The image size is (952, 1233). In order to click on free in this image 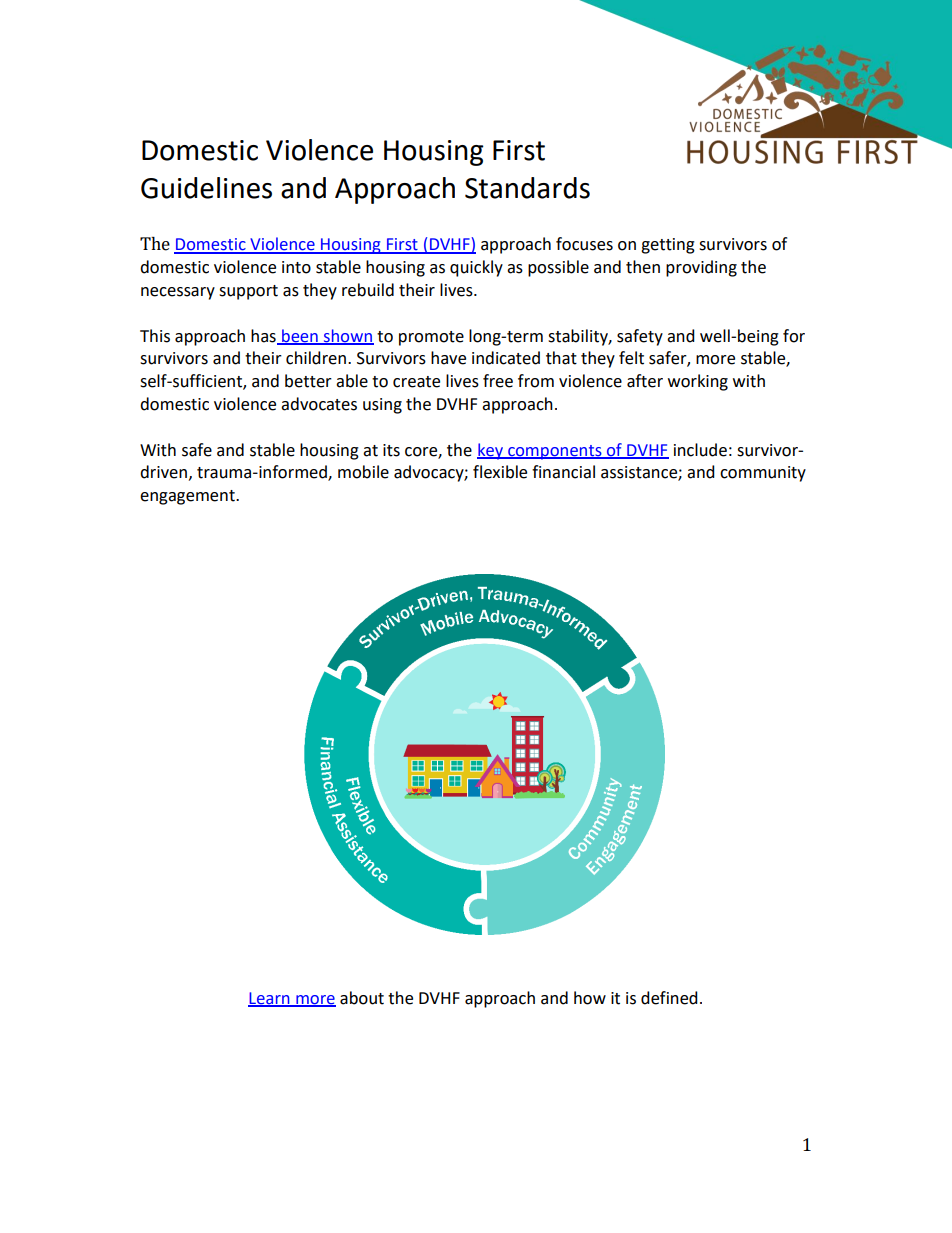, I will do `click(498, 381)`.
